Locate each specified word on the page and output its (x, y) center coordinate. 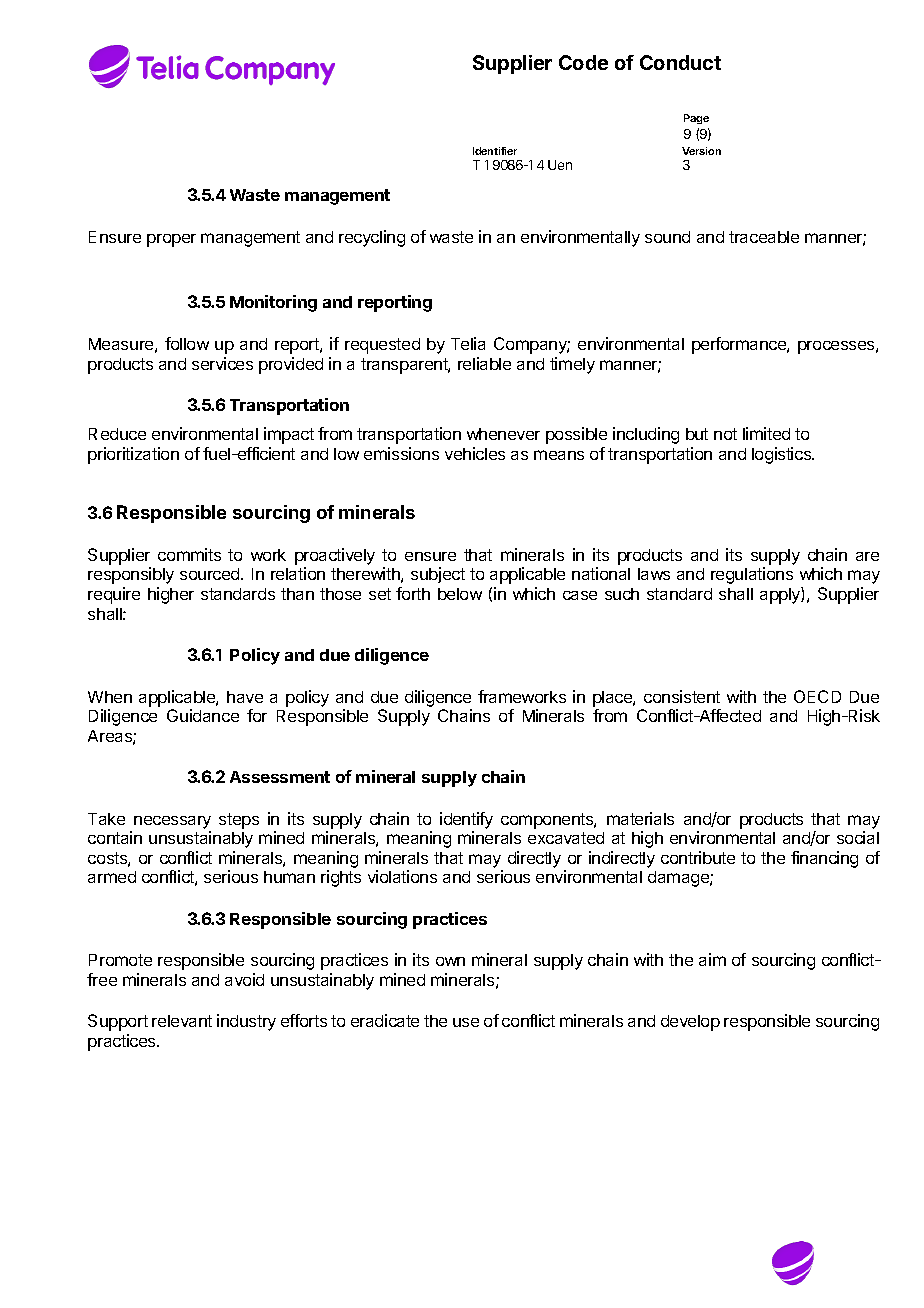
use (466, 1022)
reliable (484, 363)
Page (696, 119)
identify (466, 820)
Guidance (203, 715)
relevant (182, 1021)
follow (187, 343)
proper (171, 240)
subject (438, 575)
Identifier (495, 151)
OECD (817, 696)
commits (189, 554)
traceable (764, 237)
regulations (752, 575)
